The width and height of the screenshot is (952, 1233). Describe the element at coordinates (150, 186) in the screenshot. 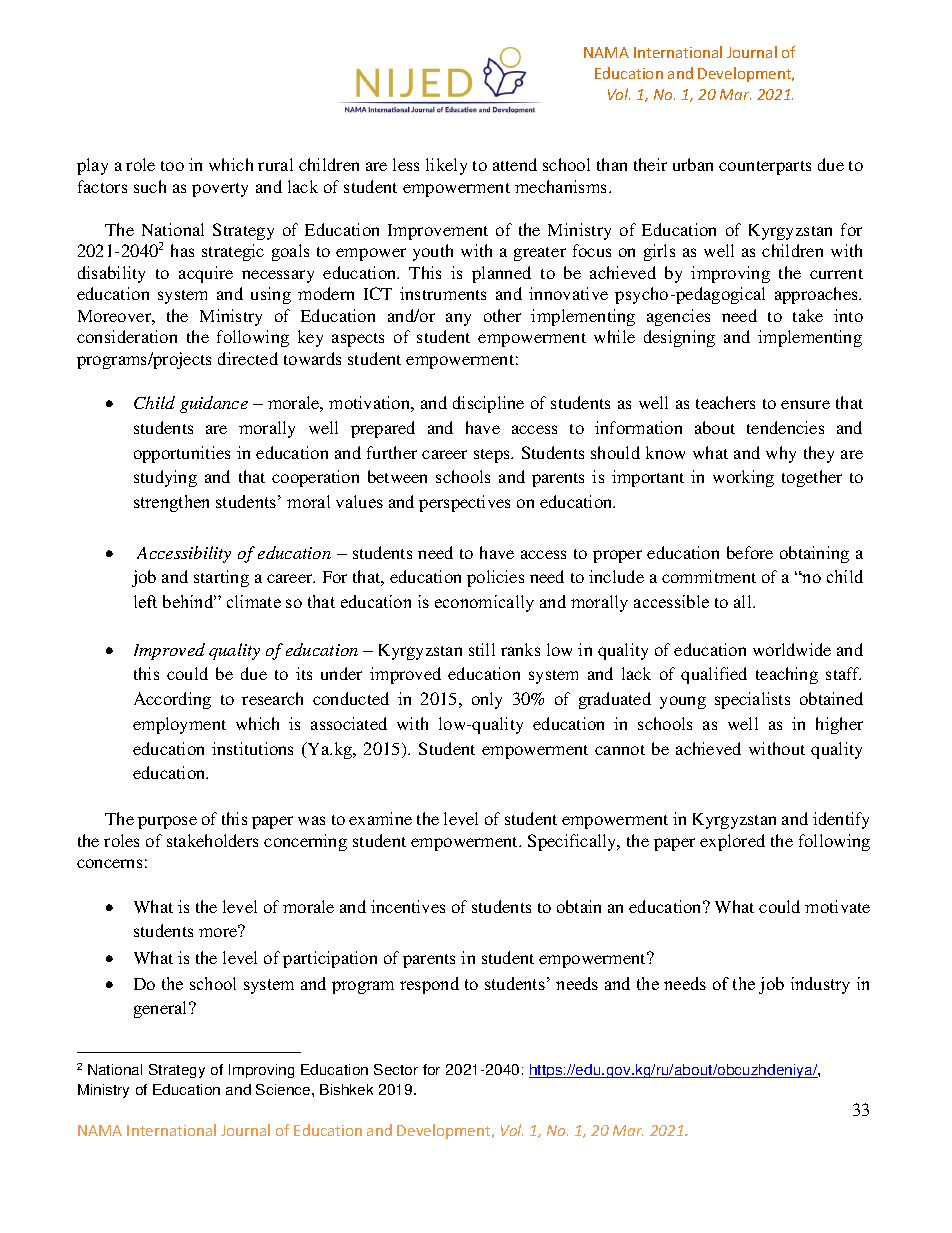

I see `such` at that location.
